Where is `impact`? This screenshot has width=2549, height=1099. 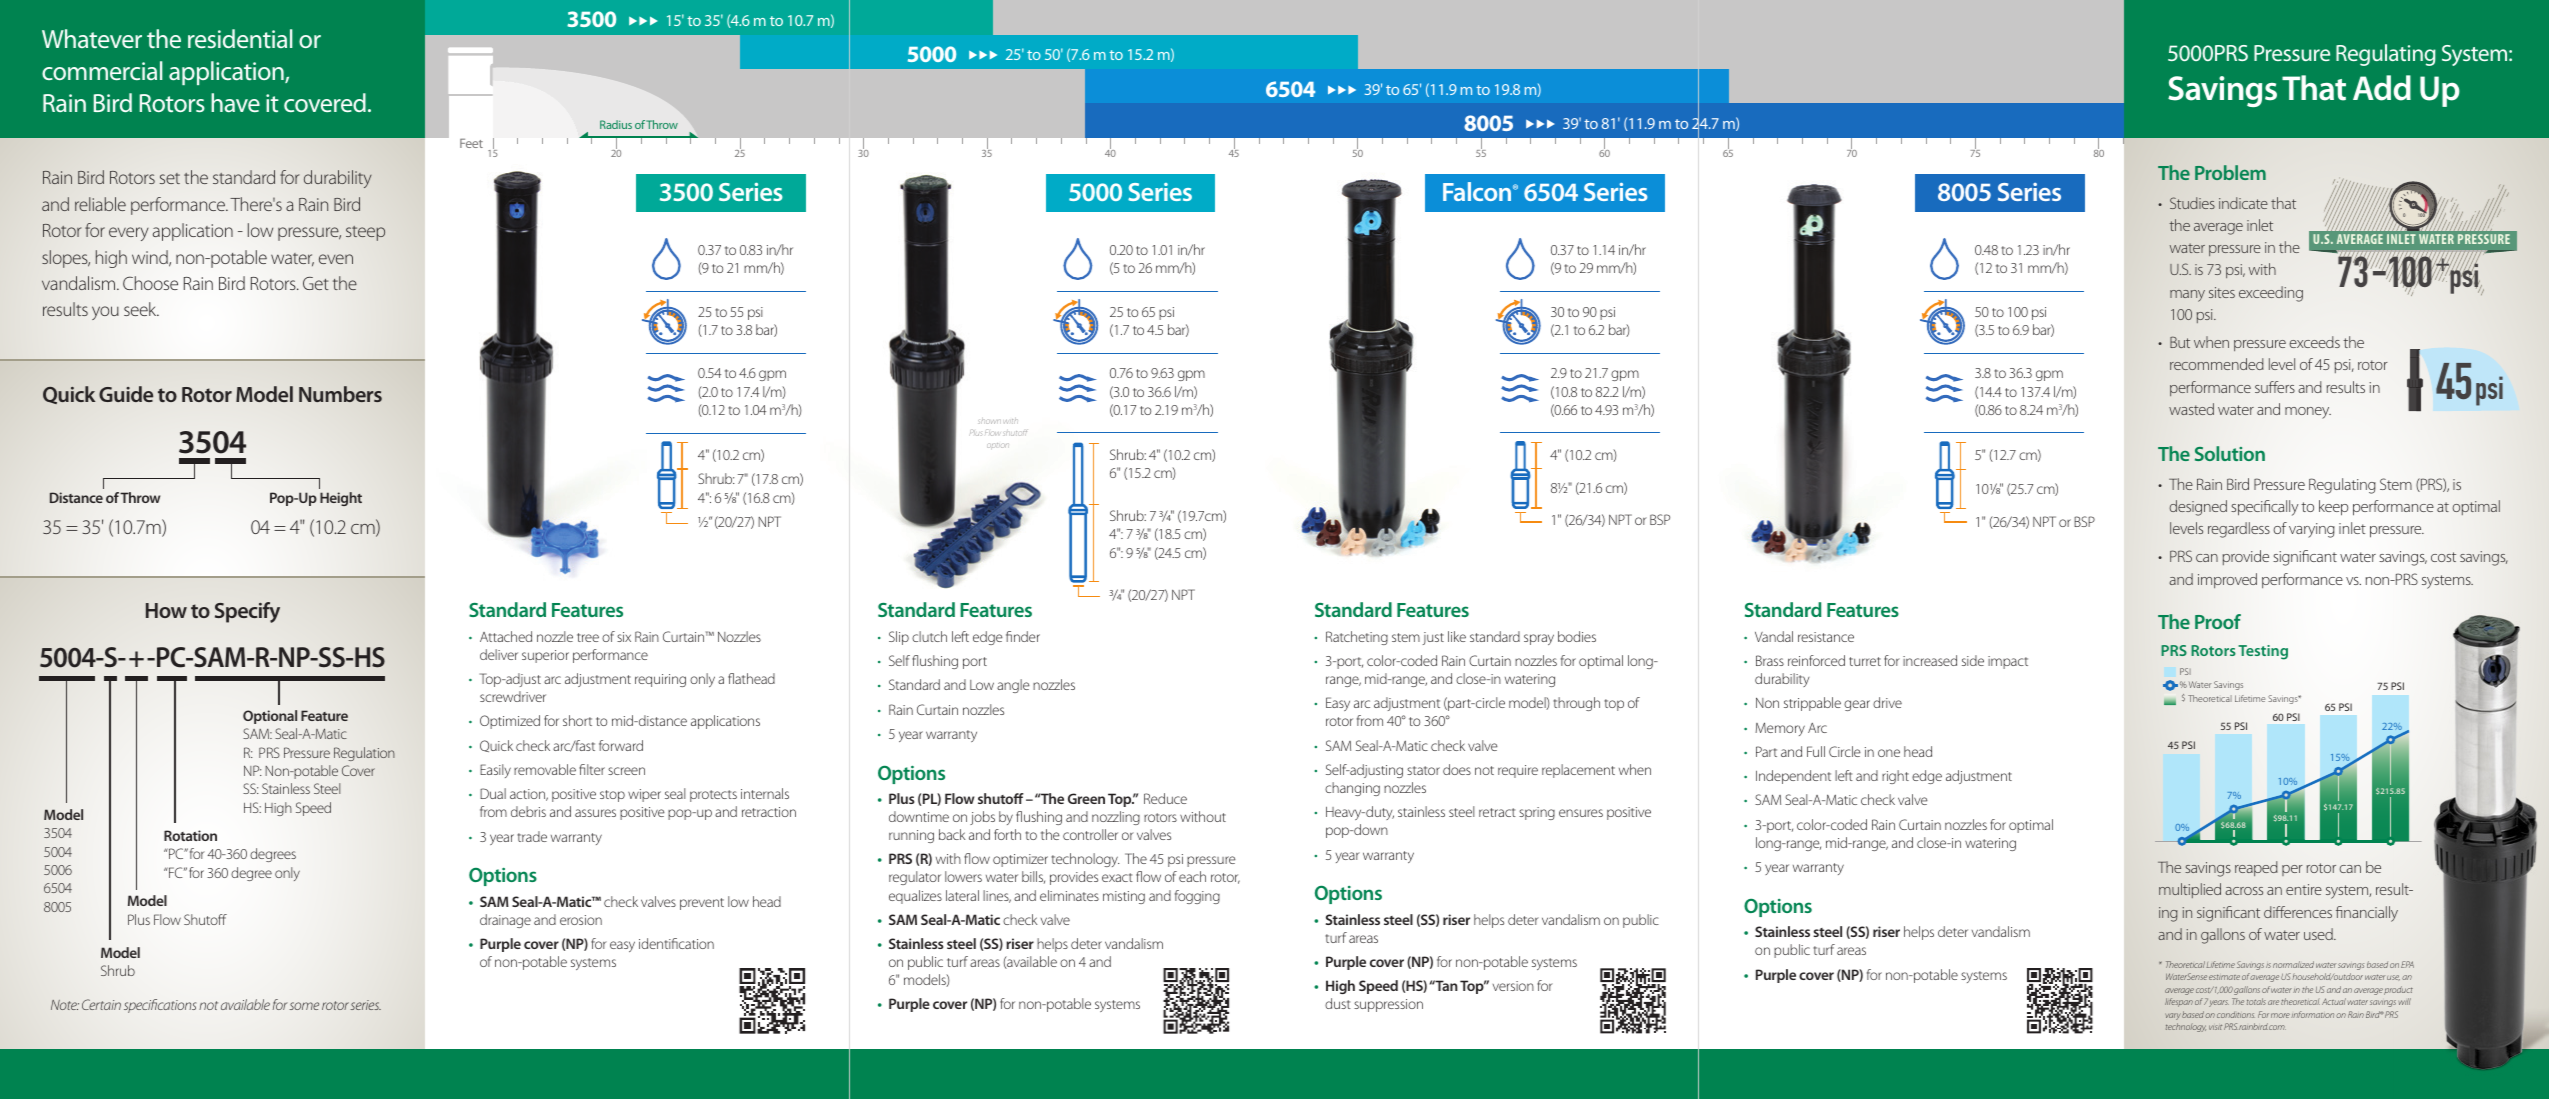
impact is located at coordinates (2008, 662).
